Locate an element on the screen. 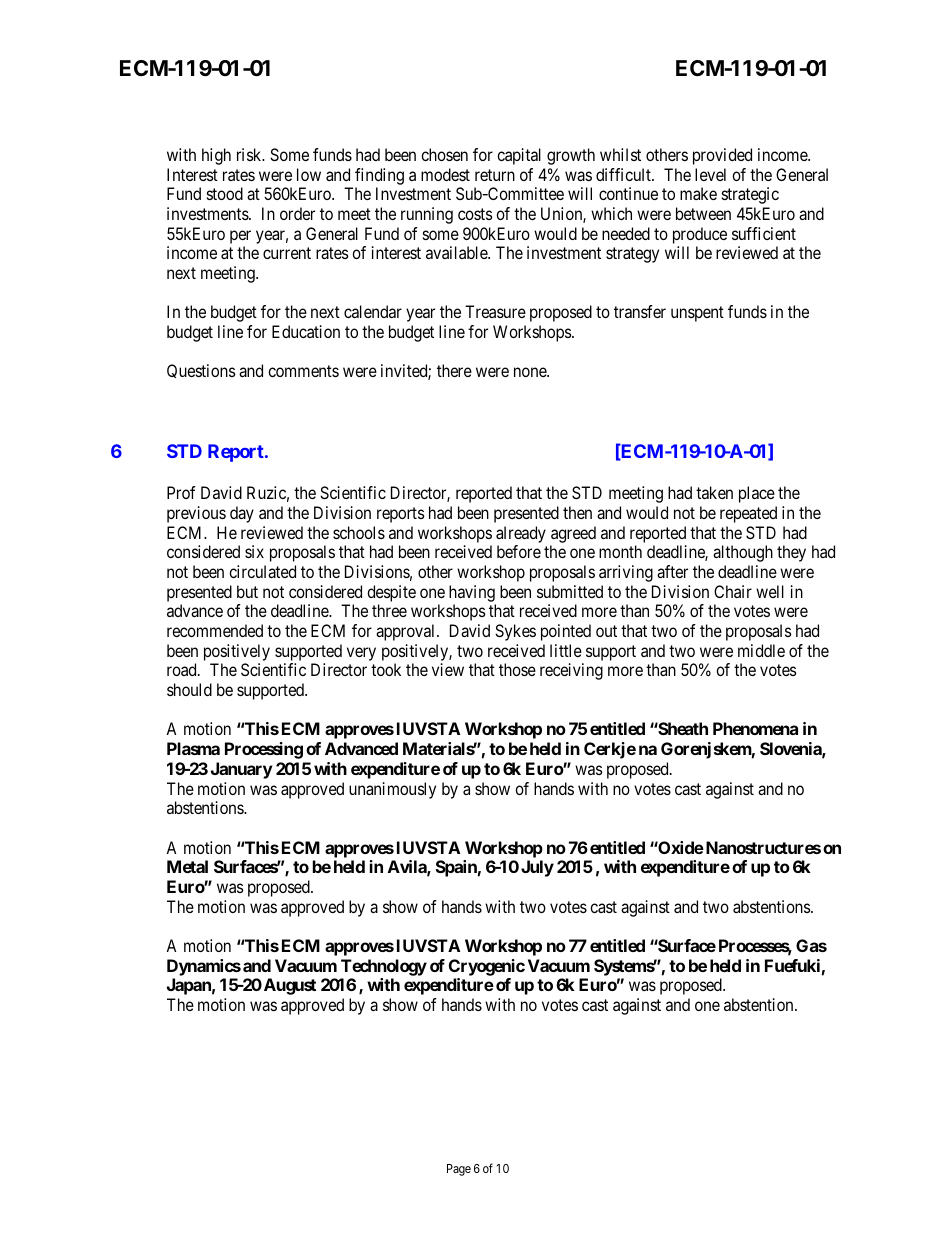 This screenshot has height=1233, width=952. July is located at coordinates (537, 868).
